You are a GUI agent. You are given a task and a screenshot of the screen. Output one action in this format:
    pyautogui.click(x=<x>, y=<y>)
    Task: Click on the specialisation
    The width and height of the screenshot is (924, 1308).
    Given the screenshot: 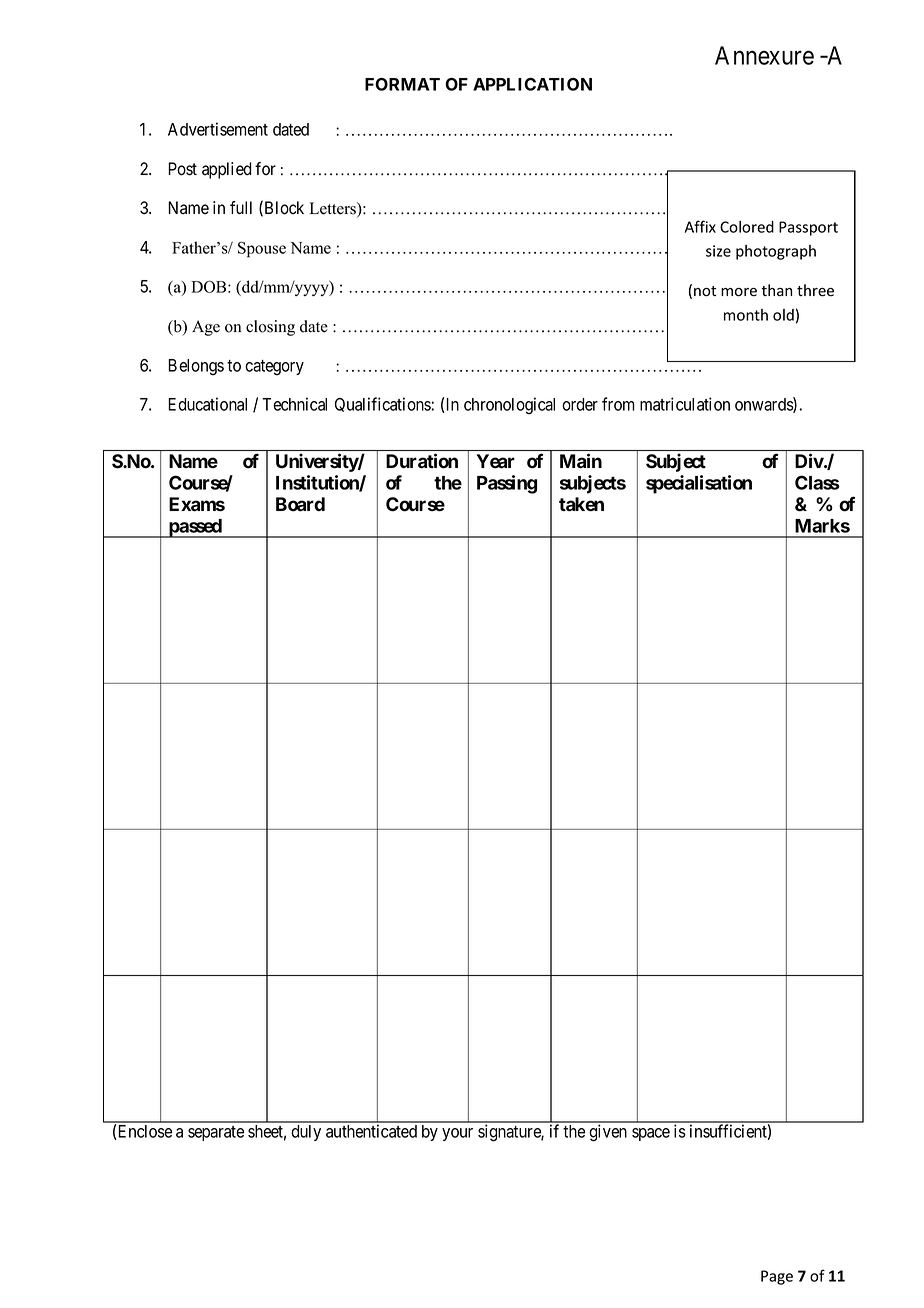 What is the action you would take?
    pyautogui.click(x=699, y=484)
